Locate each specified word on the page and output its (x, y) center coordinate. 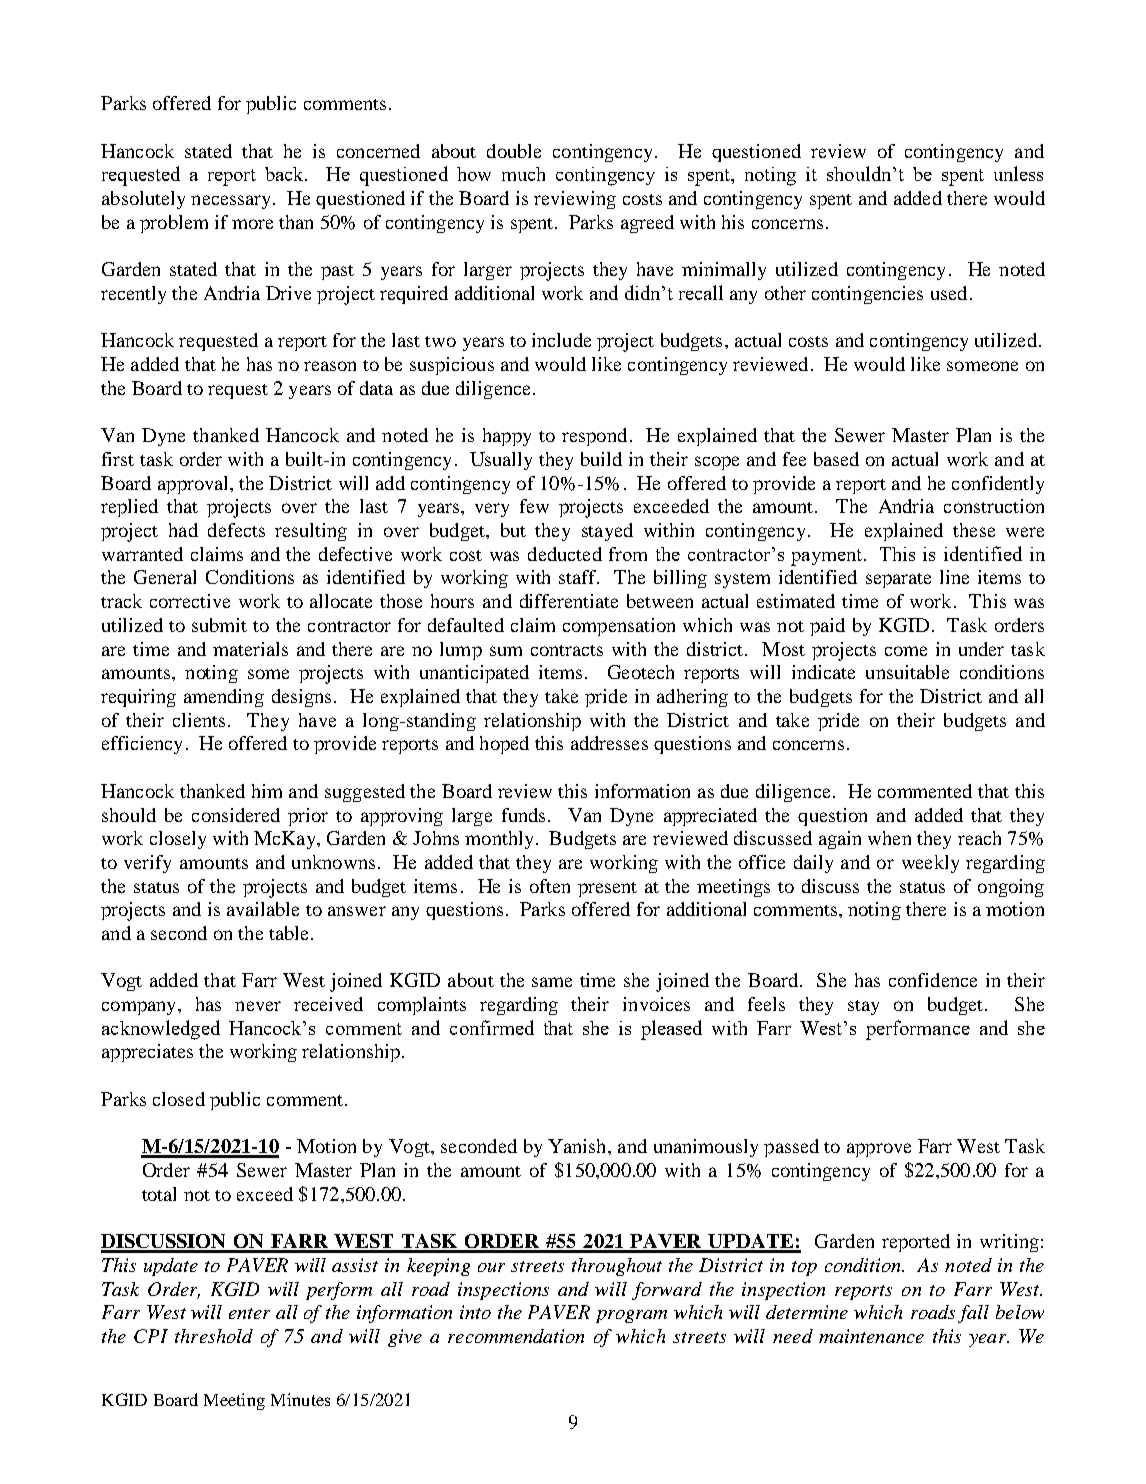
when (889, 838)
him (267, 791)
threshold (214, 1336)
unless (1018, 173)
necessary (230, 202)
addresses (609, 743)
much (523, 174)
